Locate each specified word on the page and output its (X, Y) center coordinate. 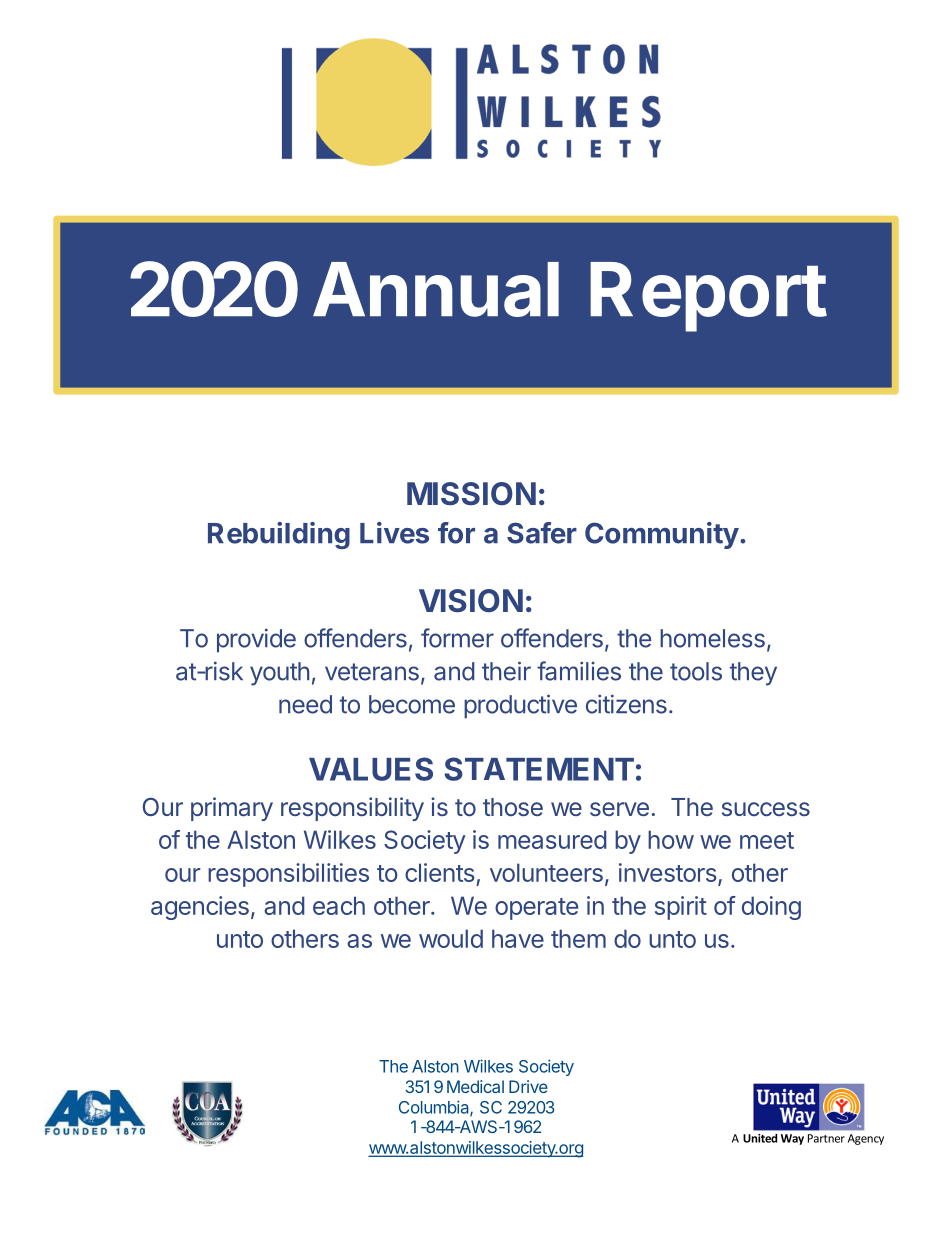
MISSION (471, 494)
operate (536, 909)
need (305, 704)
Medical (475, 1086)
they (753, 674)
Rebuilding (279, 535)
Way (792, 1139)
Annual (436, 289)
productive (520, 706)
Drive (528, 1086)
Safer (542, 533)
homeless (712, 638)
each (339, 905)
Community (662, 535)
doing (771, 908)
